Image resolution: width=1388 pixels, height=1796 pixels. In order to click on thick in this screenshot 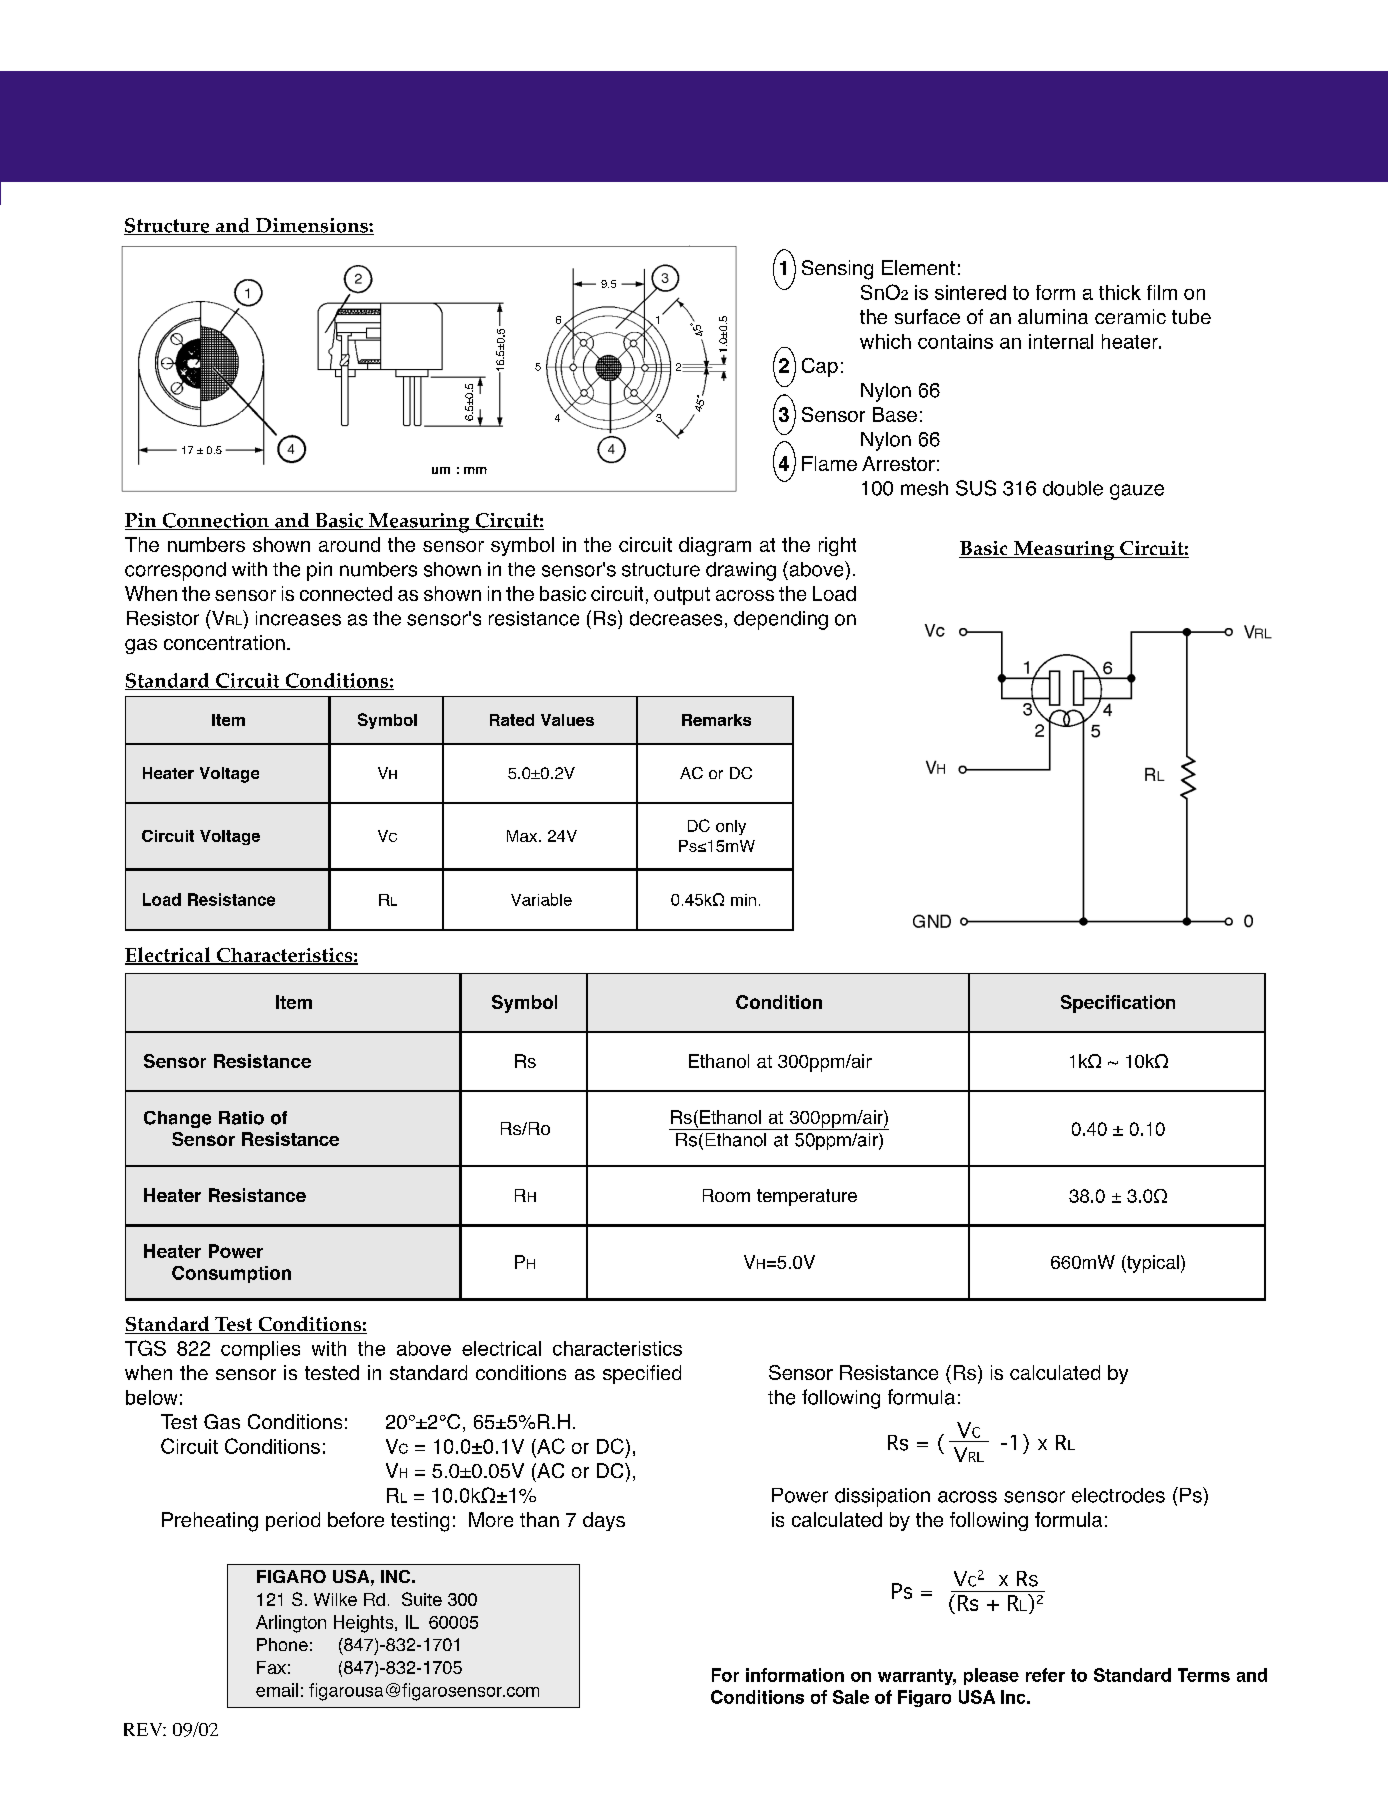, I will do `click(1120, 292)`.
